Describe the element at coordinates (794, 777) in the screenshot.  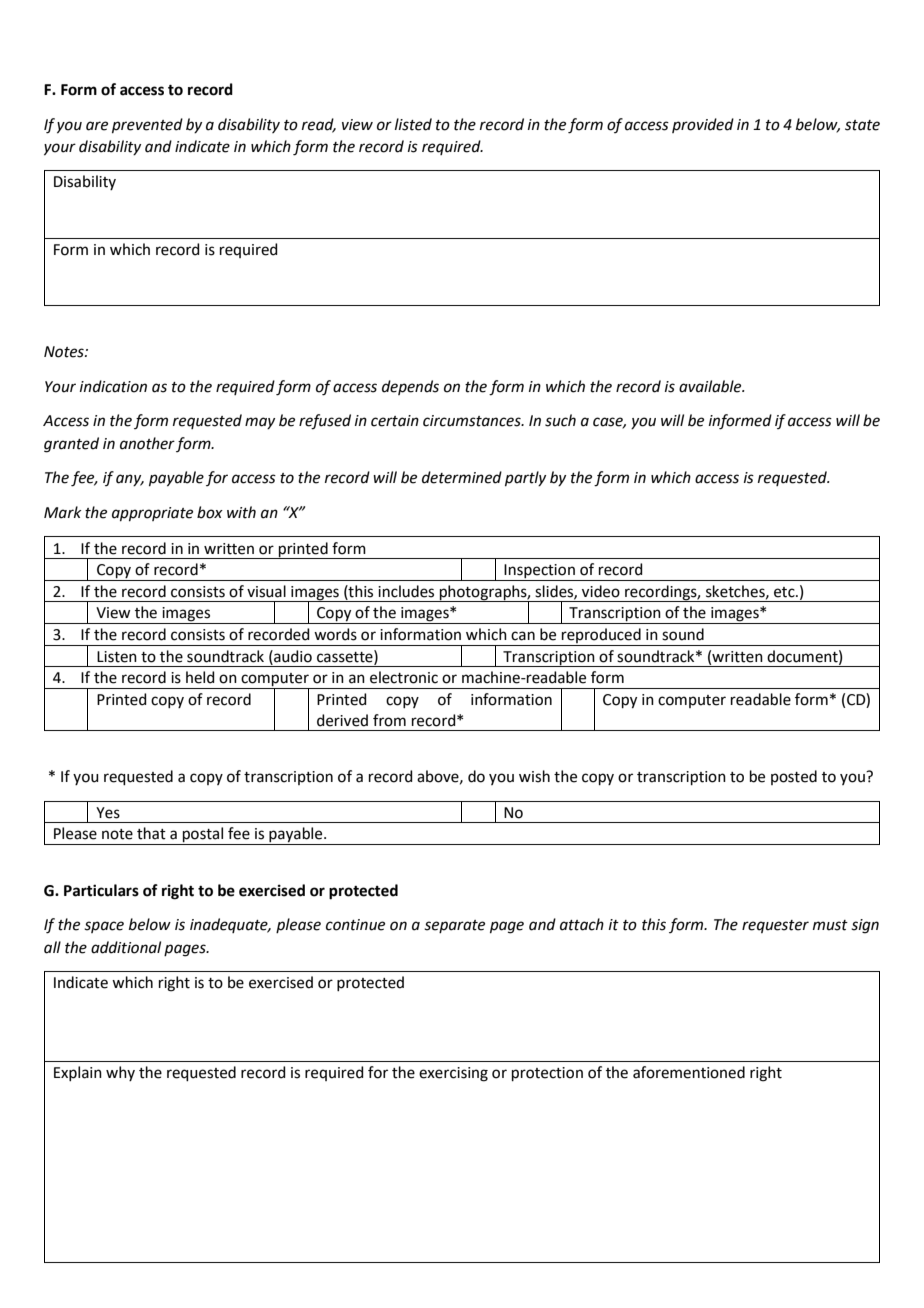
I see `posted` at that location.
